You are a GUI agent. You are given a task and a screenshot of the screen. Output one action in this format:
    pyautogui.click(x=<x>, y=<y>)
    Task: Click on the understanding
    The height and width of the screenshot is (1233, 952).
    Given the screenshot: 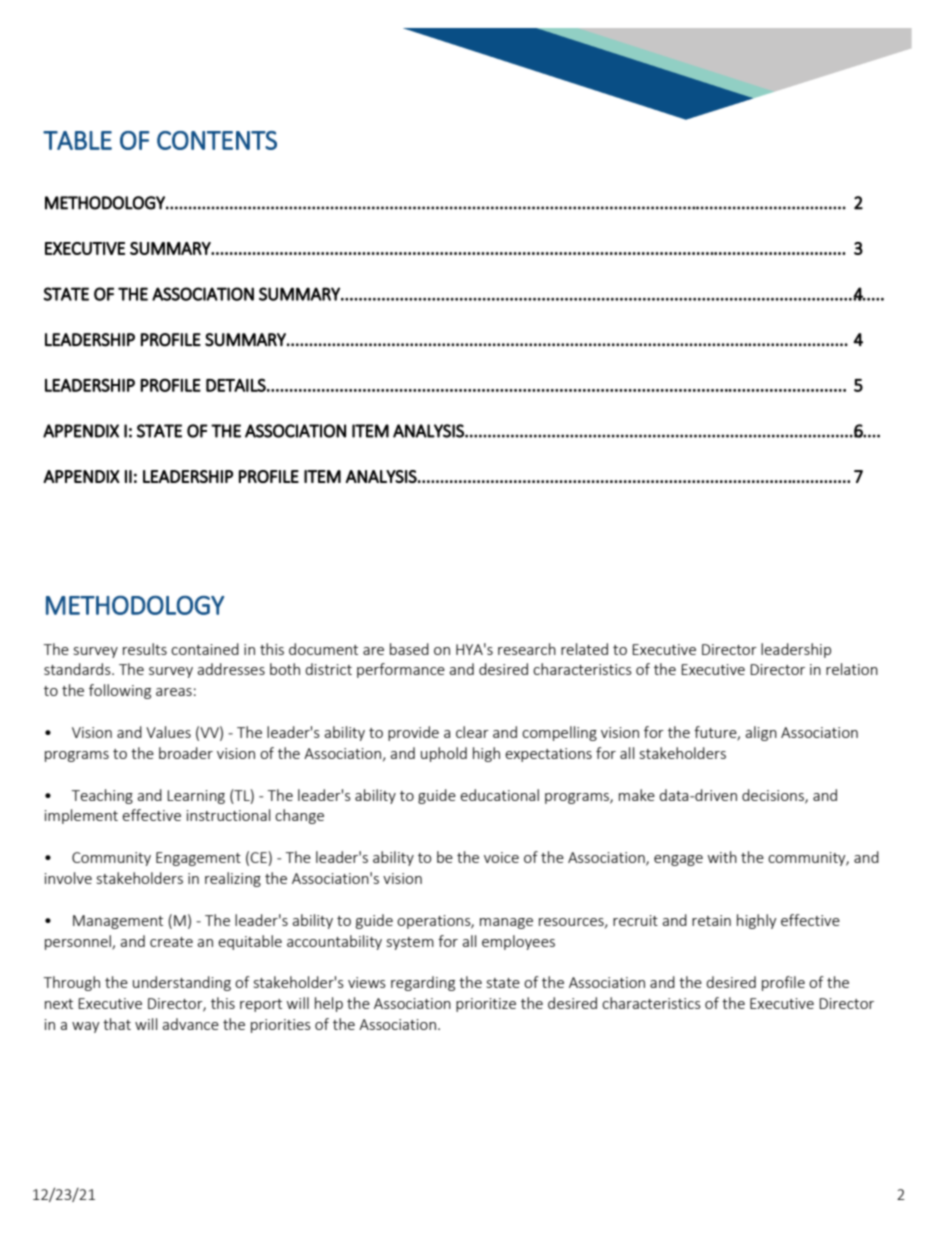 What is the action you would take?
    pyautogui.click(x=182, y=983)
